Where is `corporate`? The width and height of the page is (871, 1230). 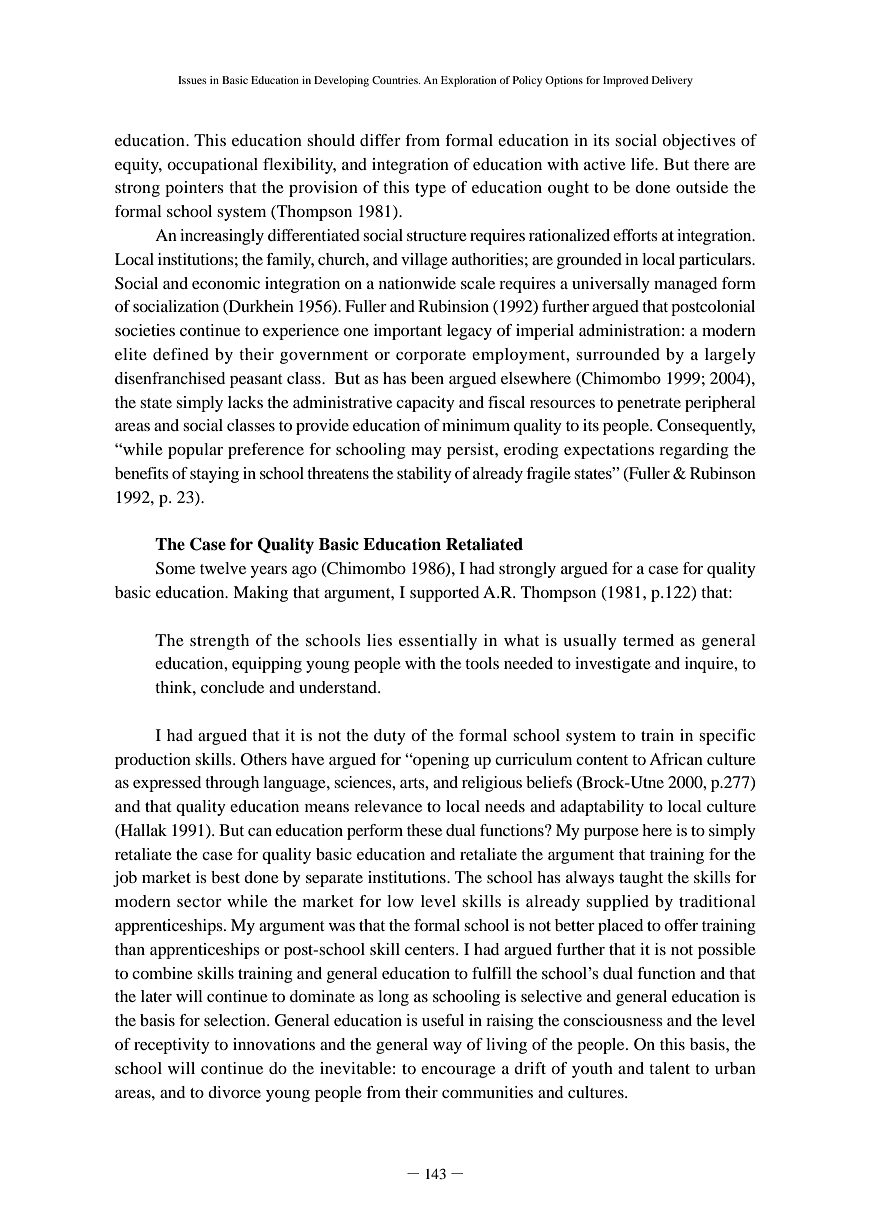
corporate is located at coordinates (431, 357).
